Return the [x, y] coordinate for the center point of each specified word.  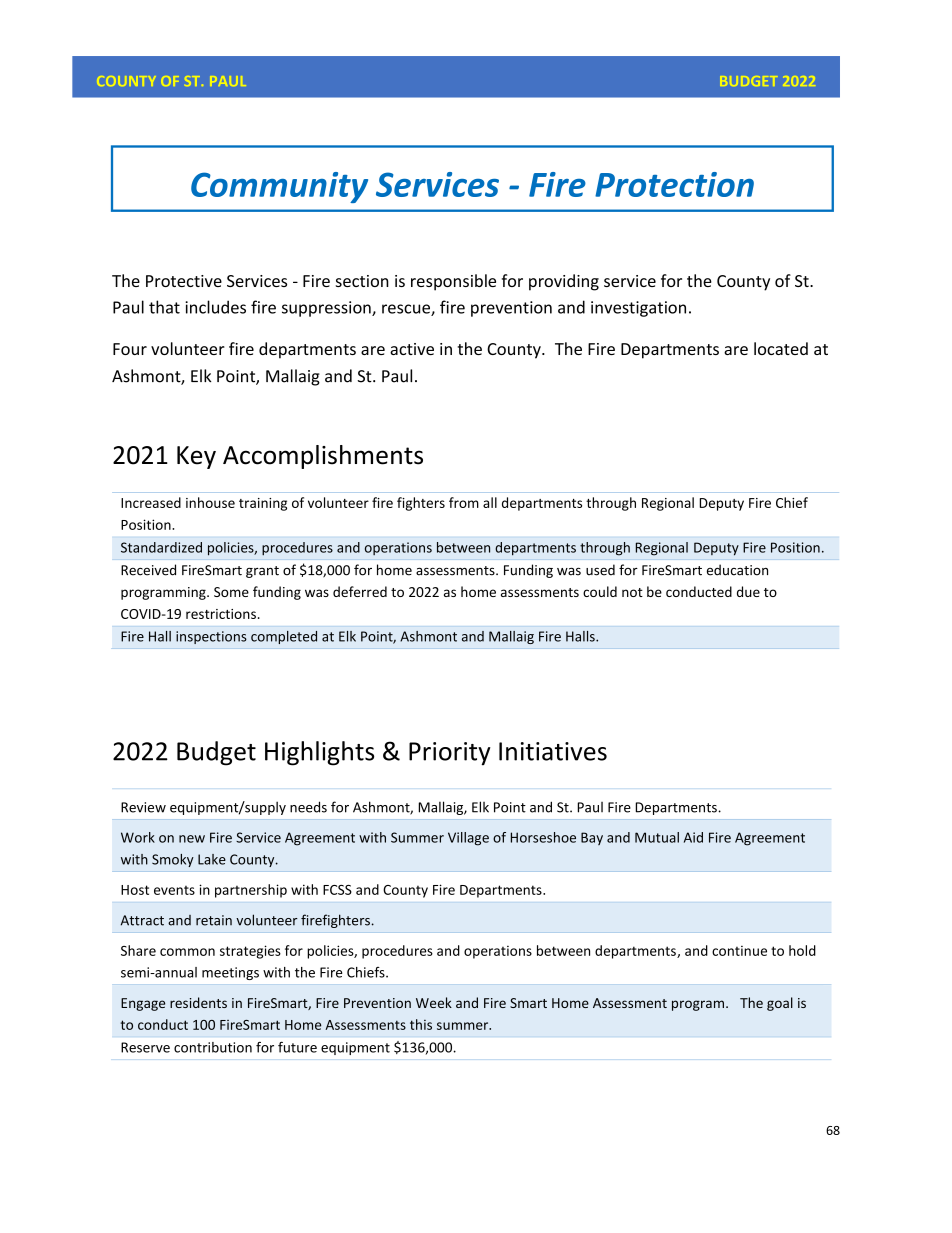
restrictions [221, 614]
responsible [453, 282]
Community [279, 187]
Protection [674, 184]
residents [198, 1002]
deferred [360, 591]
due [748, 591]
